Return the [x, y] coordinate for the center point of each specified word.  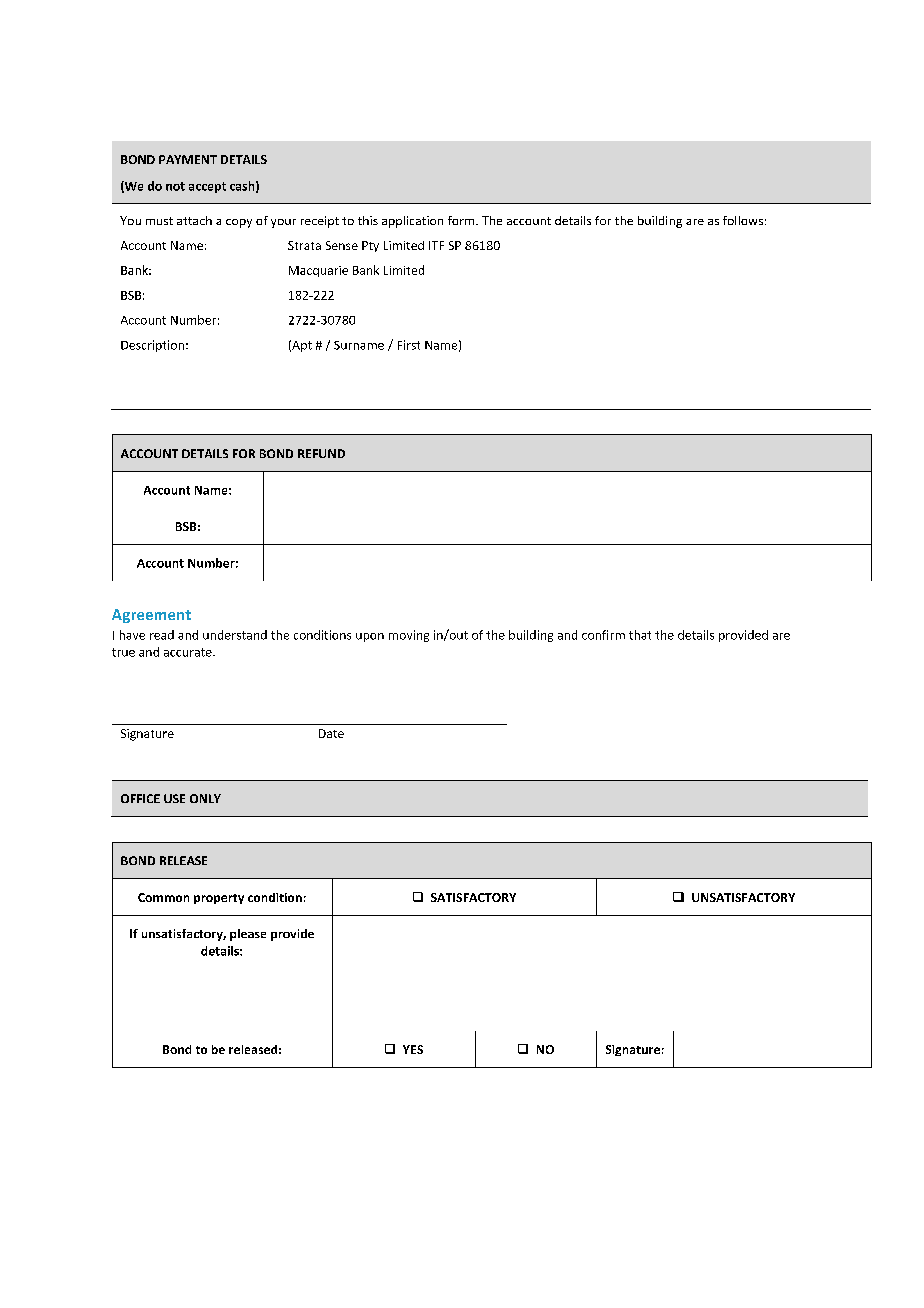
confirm [603, 635]
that [640, 635]
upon [370, 637]
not [175, 186]
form [462, 220]
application [412, 222]
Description [152, 346]
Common [163, 897]
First [409, 345]
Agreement [151, 616]
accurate [189, 652]
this [368, 220]
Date [331, 733]
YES [413, 1049]
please [248, 935]
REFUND [321, 453]
